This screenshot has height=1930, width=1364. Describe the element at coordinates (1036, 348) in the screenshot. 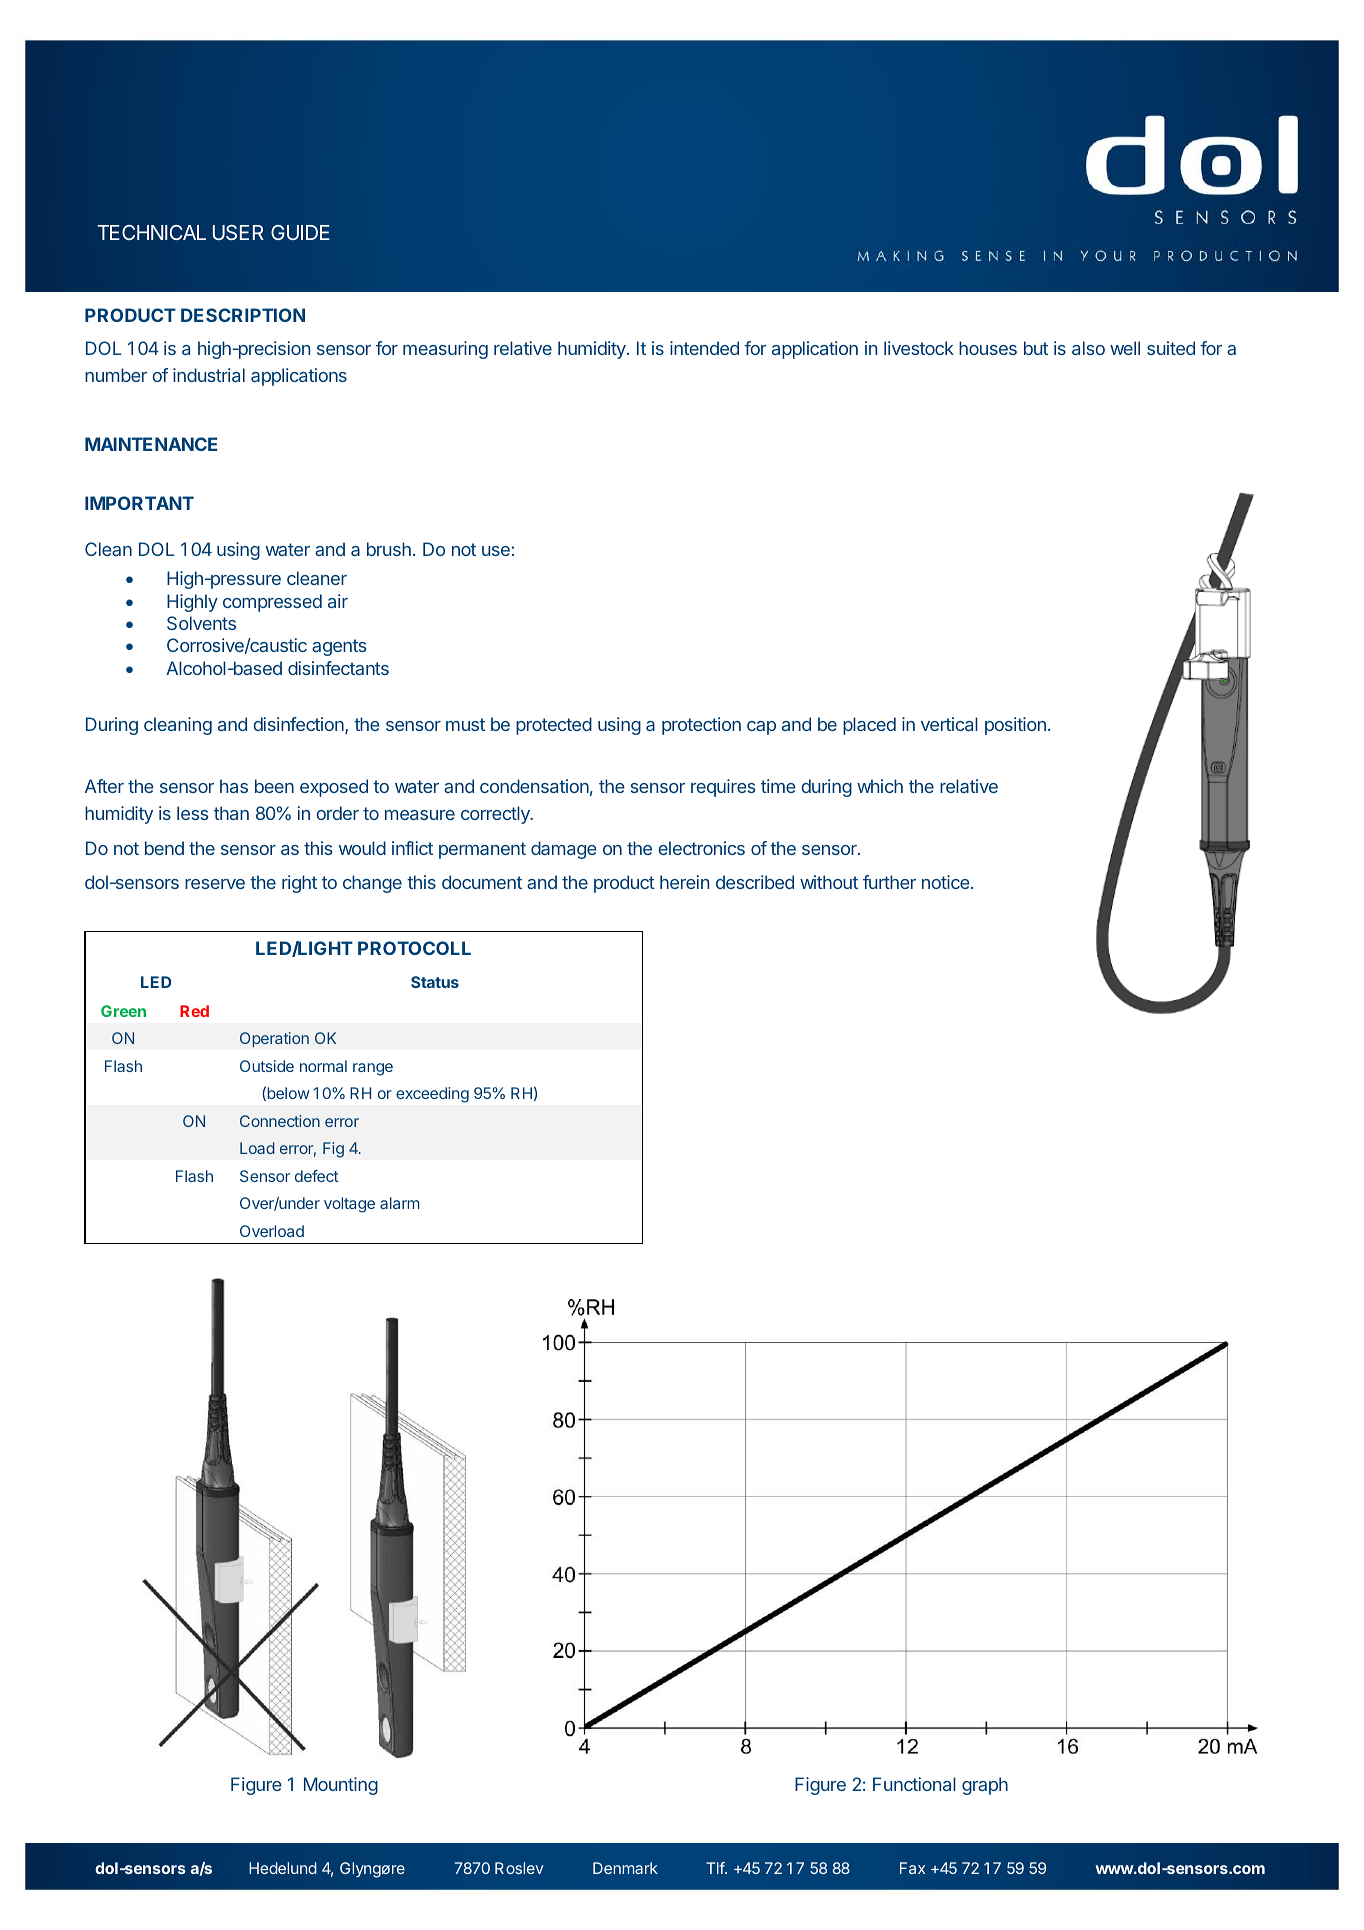

I see `but` at that location.
